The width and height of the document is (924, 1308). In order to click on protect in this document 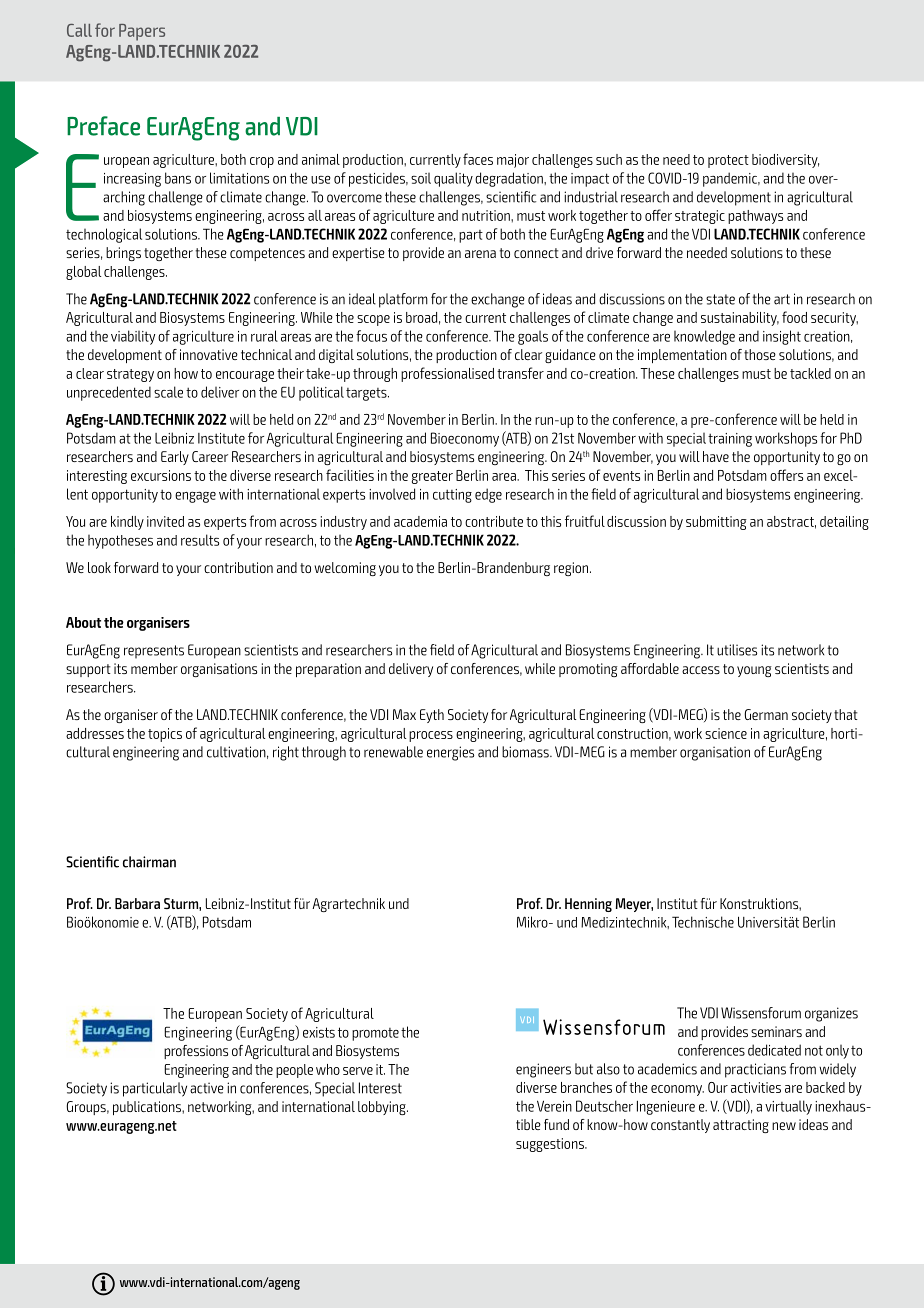, I will do `click(728, 161)`.
